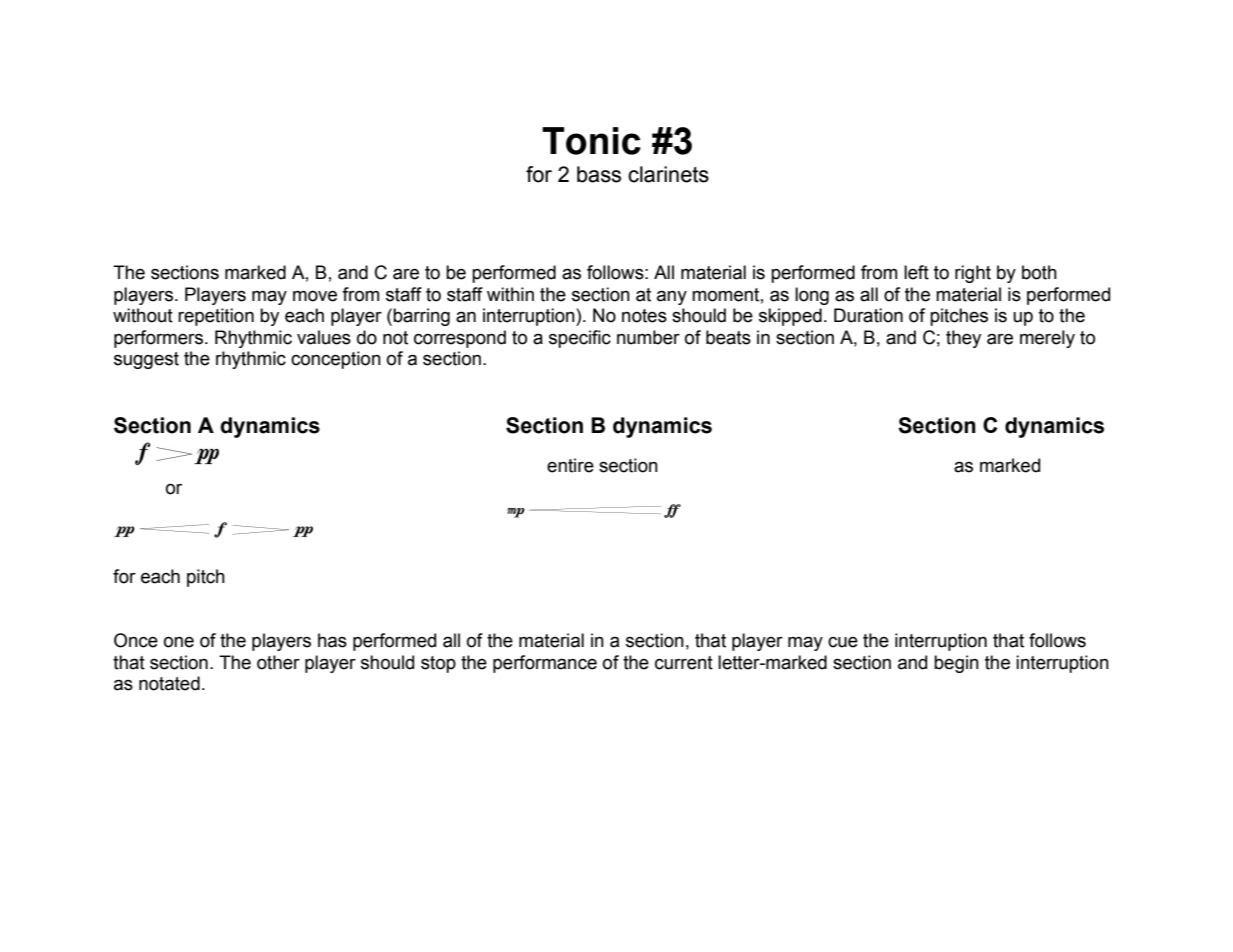  What do you see at coordinates (648, 337) in the page?
I see `number` at bounding box center [648, 337].
